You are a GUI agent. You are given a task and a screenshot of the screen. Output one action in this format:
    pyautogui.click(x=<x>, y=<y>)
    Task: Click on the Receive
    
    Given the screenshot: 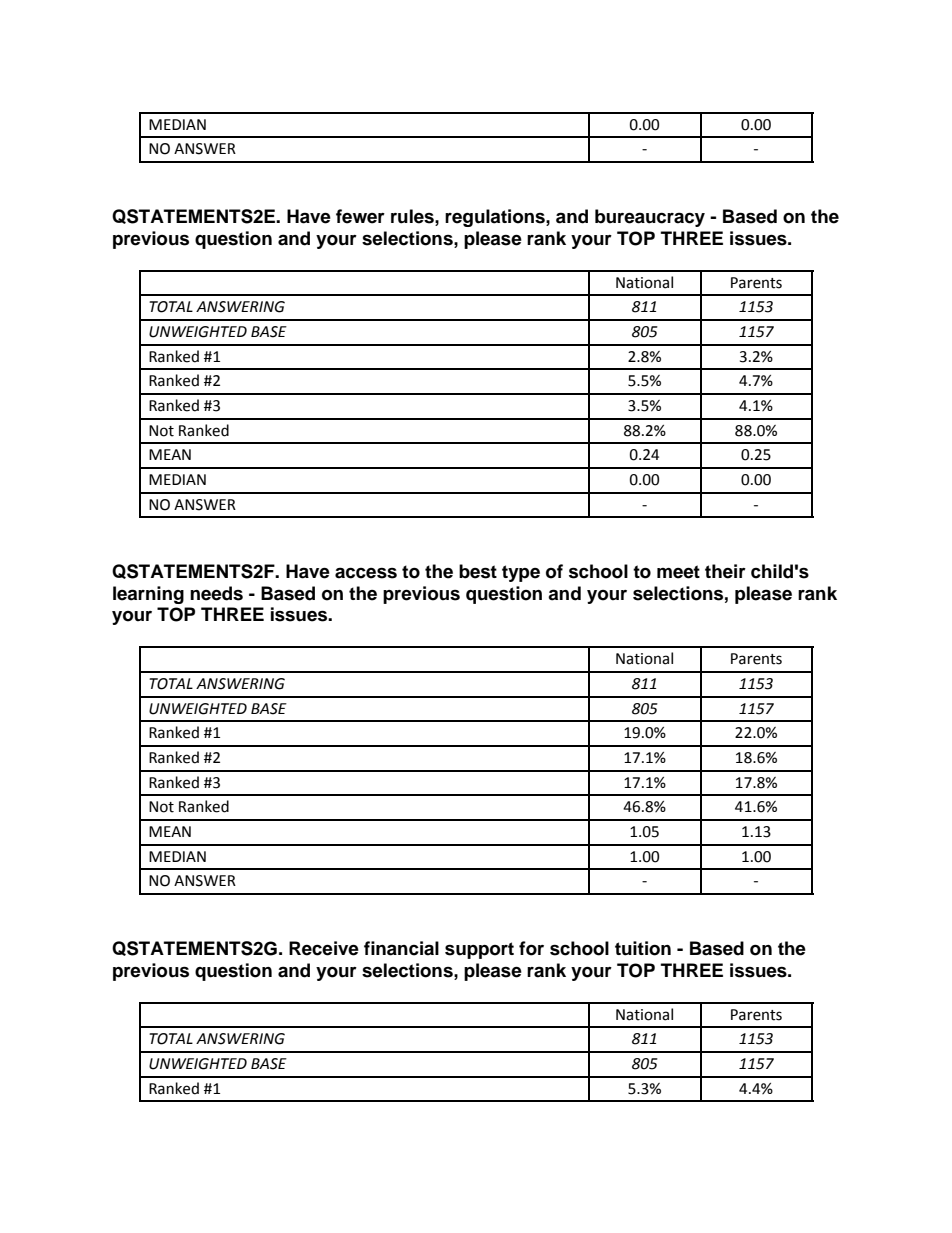 What is the action you would take?
    pyautogui.click(x=324, y=948)
